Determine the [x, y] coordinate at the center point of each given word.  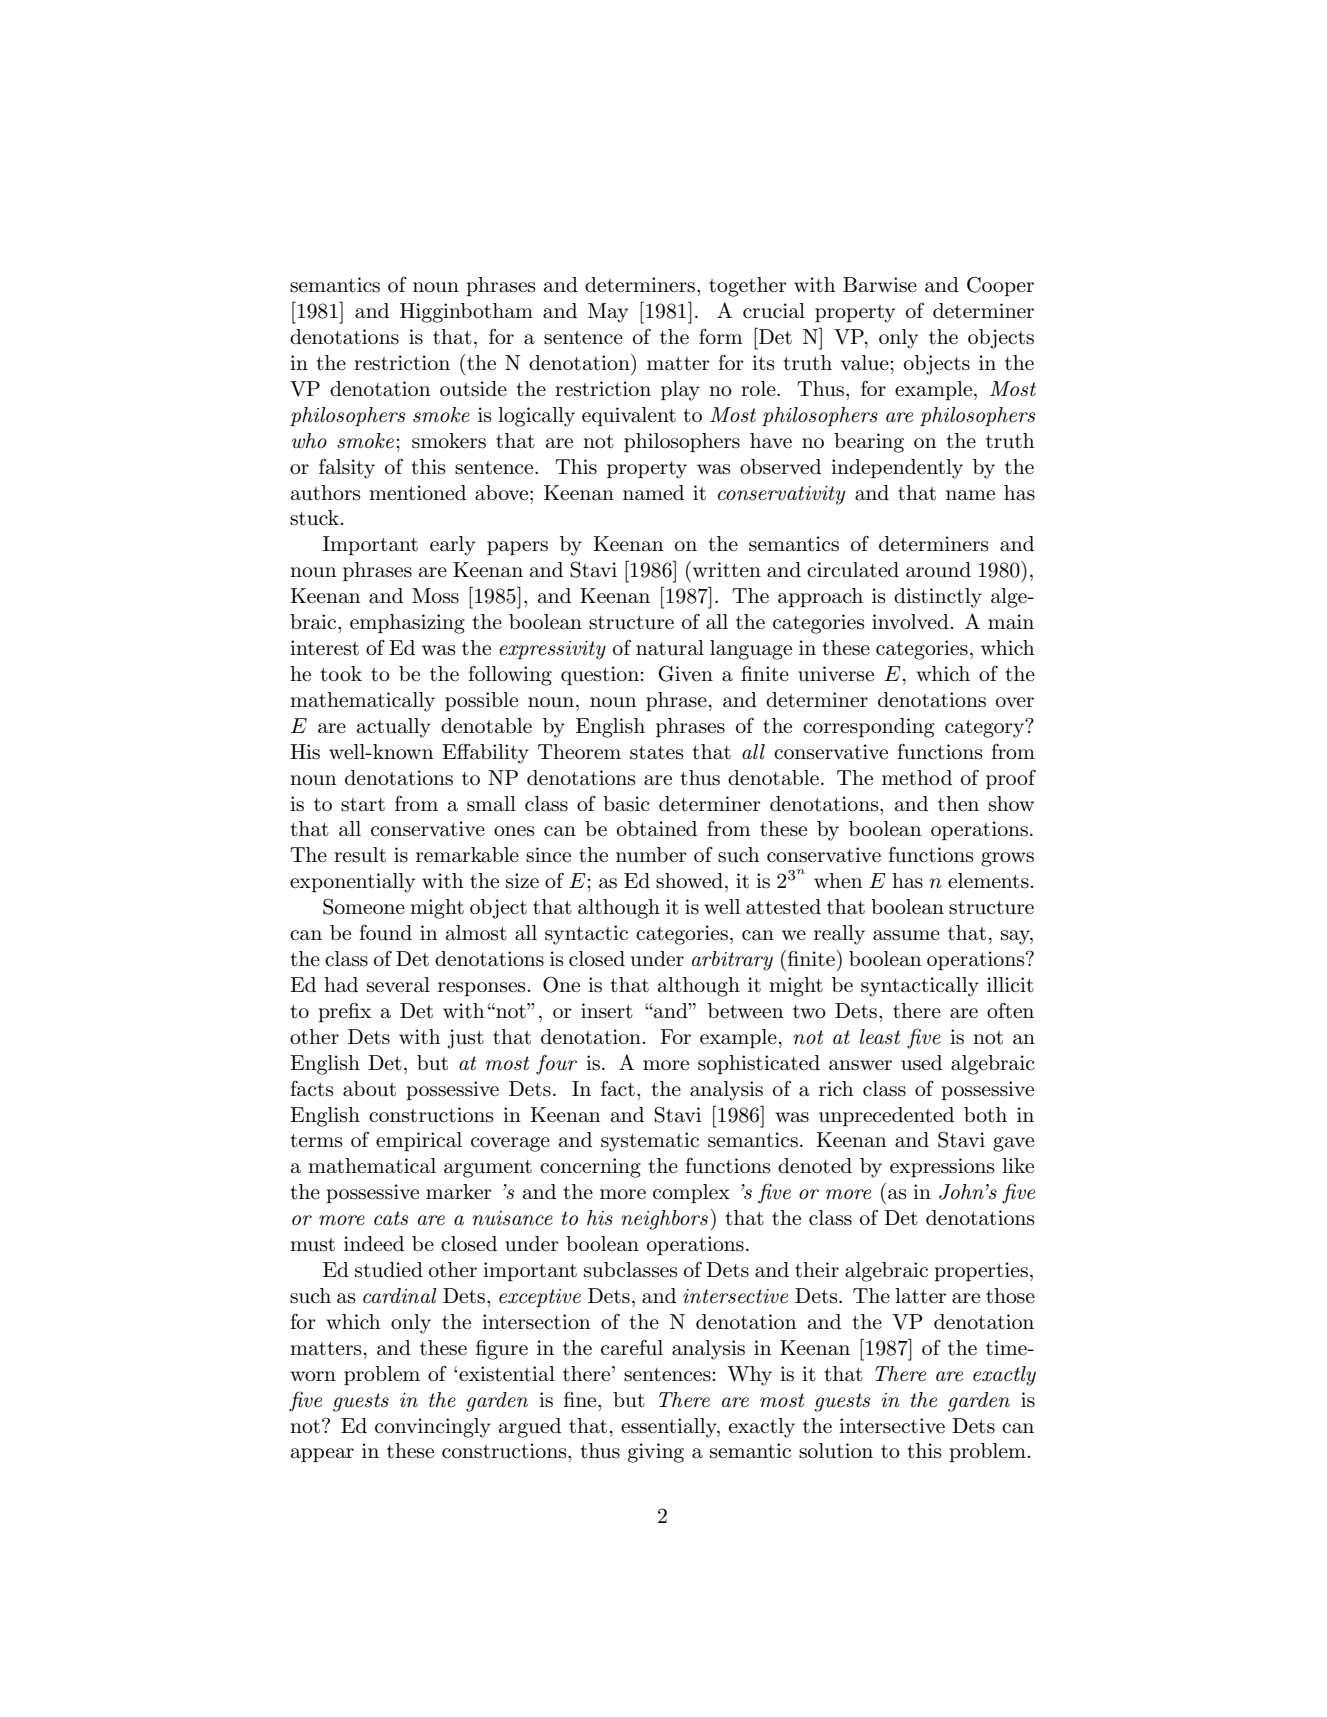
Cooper [1000, 286]
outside [473, 389]
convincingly [433, 1428]
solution [836, 1451]
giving [656, 1453]
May [608, 313]
